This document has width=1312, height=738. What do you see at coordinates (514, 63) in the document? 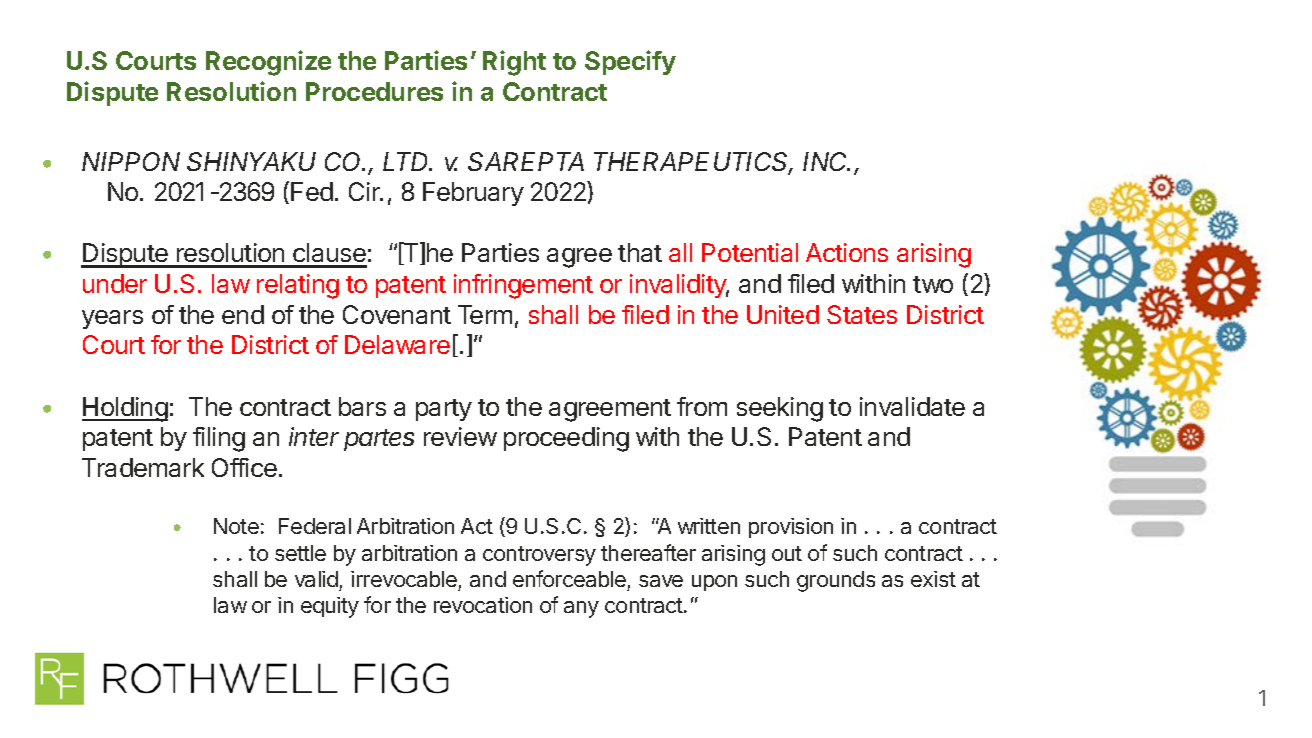
I see `Right` at bounding box center [514, 63].
